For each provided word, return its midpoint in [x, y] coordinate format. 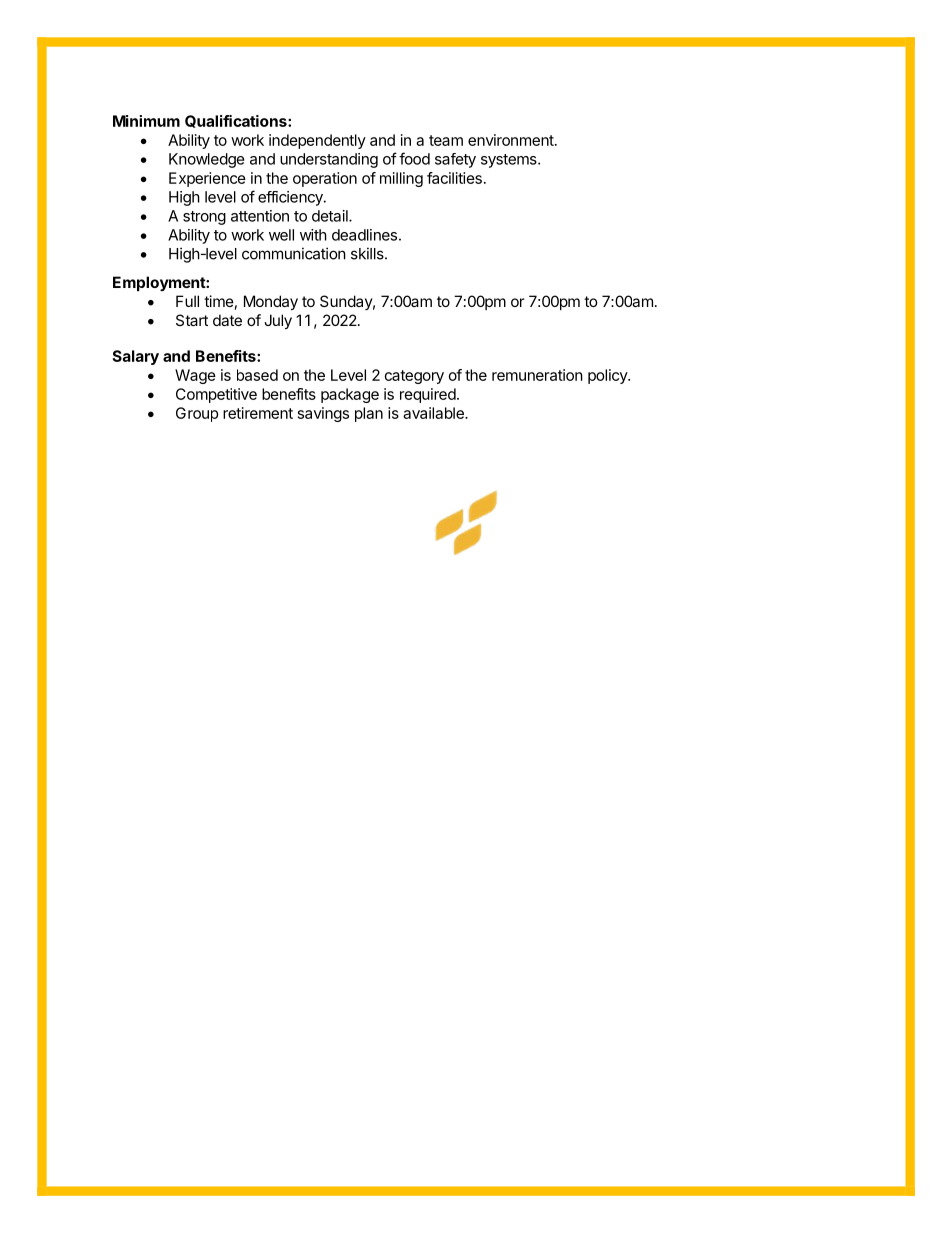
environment [512, 140]
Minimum [146, 121]
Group [197, 414]
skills [368, 253]
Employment [160, 283]
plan [369, 414]
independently [317, 141]
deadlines [364, 235]
